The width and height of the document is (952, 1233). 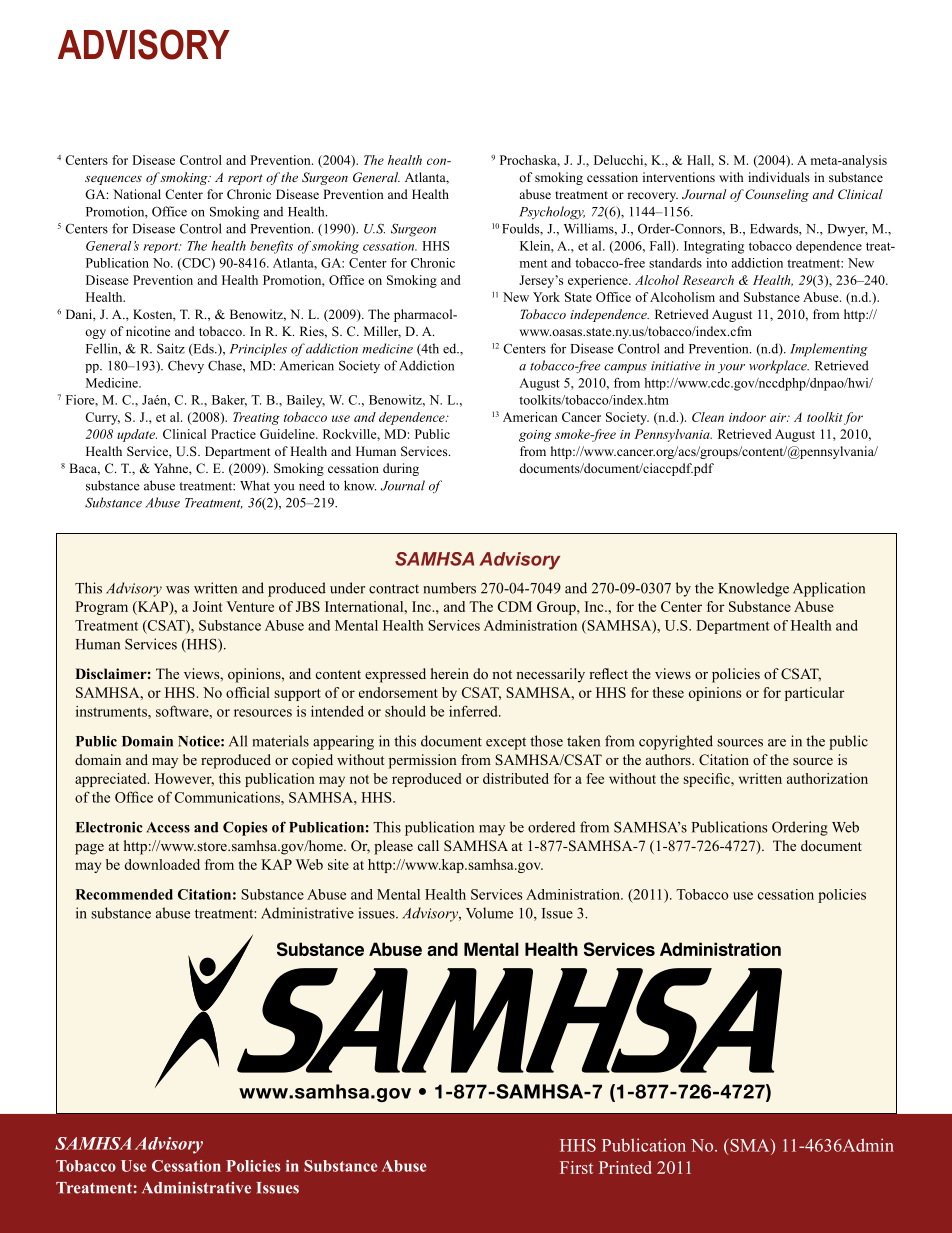 What do you see at coordinates (428, 845) in the document?
I see `call` at bounding box center [428, 845].
